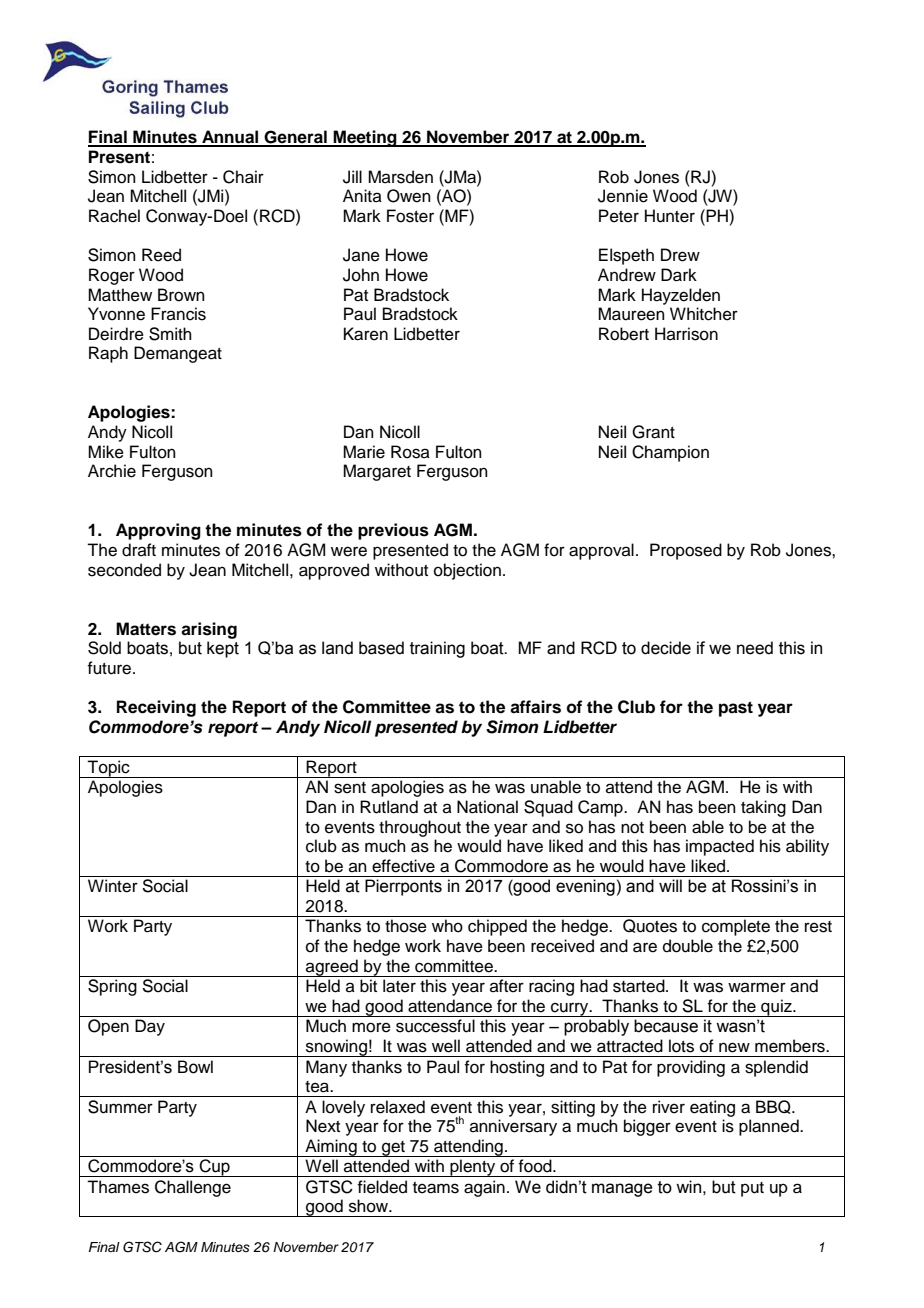 This page has width=924, height=1308. What do you see at coordinates (437, 649) in the page?
I see `training` at bounding box center [437, 649].
